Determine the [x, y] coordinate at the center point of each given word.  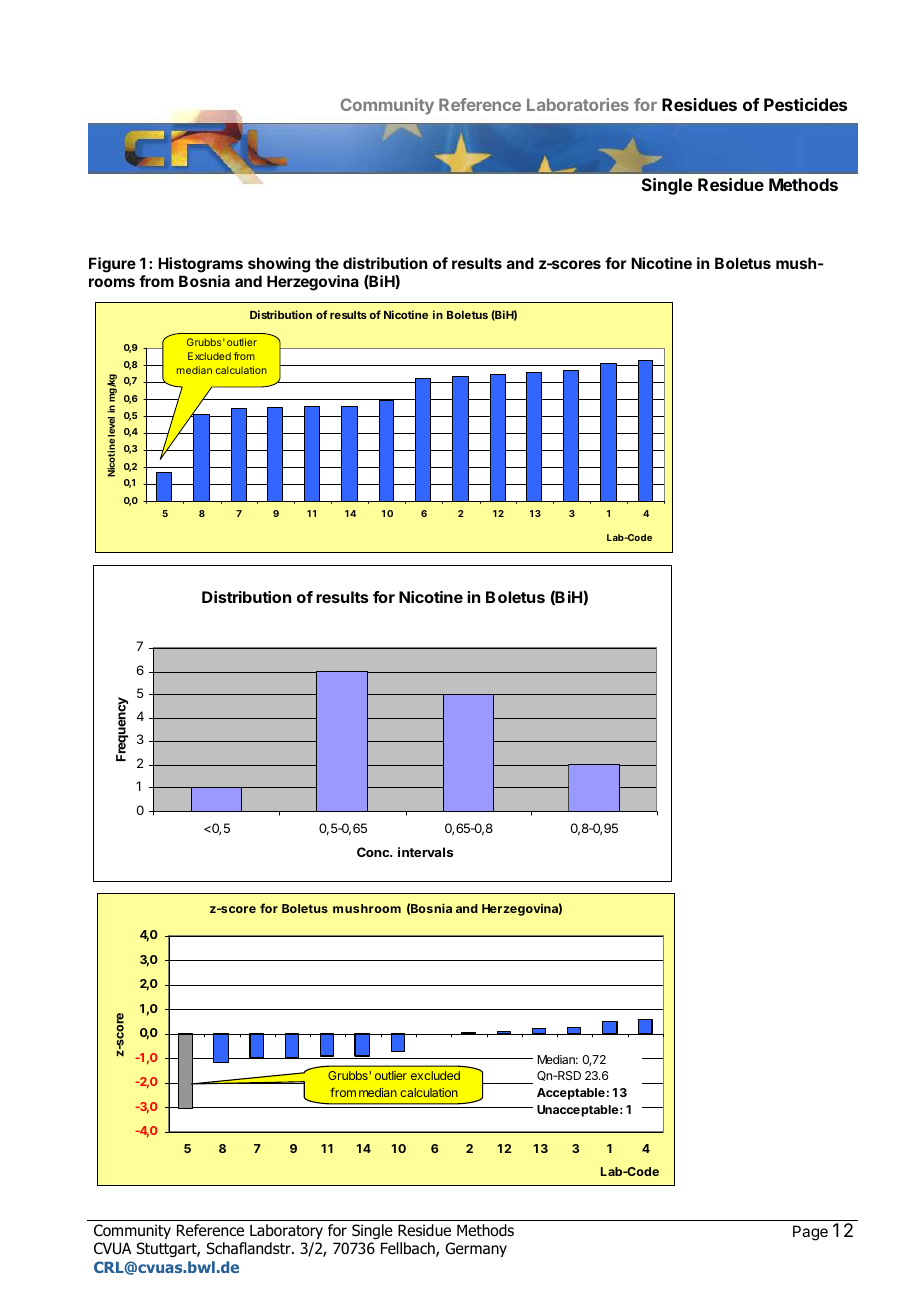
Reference [480, 104]
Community [387, 106]
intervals [425, 852]
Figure [112, 265]
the [327, 263]
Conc [374, 852]
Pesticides [805, 104]
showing [279, 265]
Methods [803, 184]
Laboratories [578, 104]
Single [667, 186]
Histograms [200, 265]
